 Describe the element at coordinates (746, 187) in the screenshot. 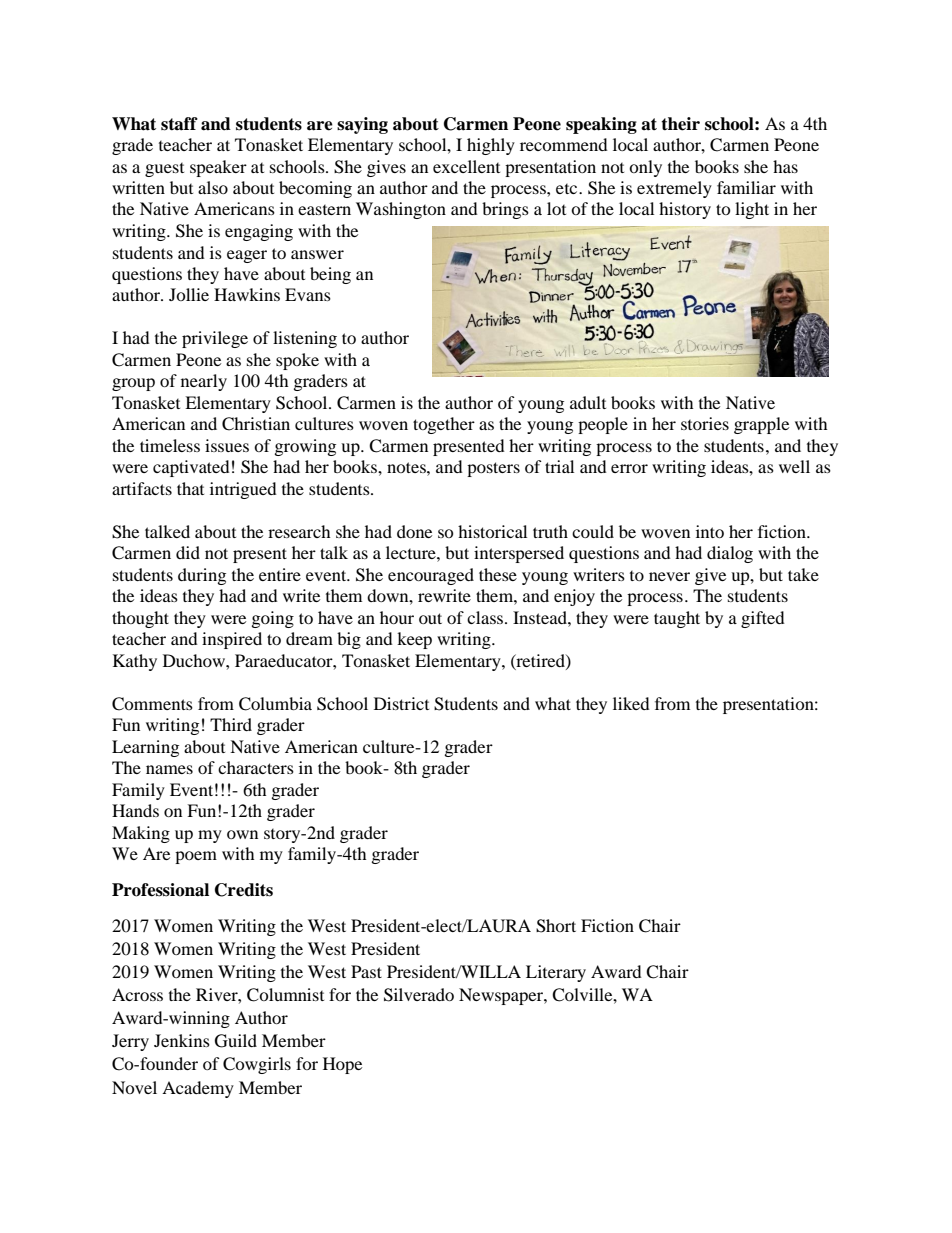

I see `familiar` at that location.
